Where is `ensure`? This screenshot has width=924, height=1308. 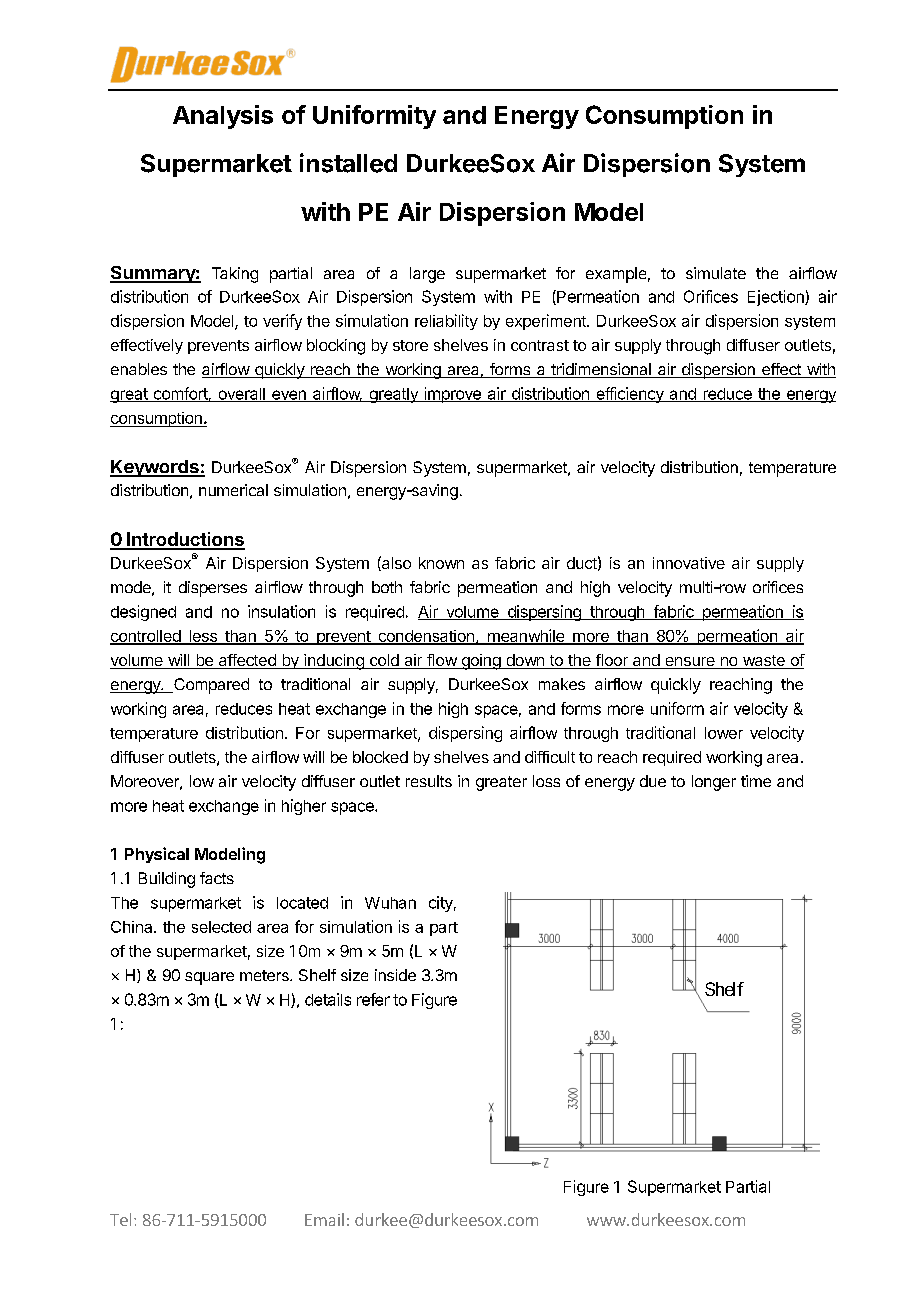 ensure is located at coordinates (690, 663).
